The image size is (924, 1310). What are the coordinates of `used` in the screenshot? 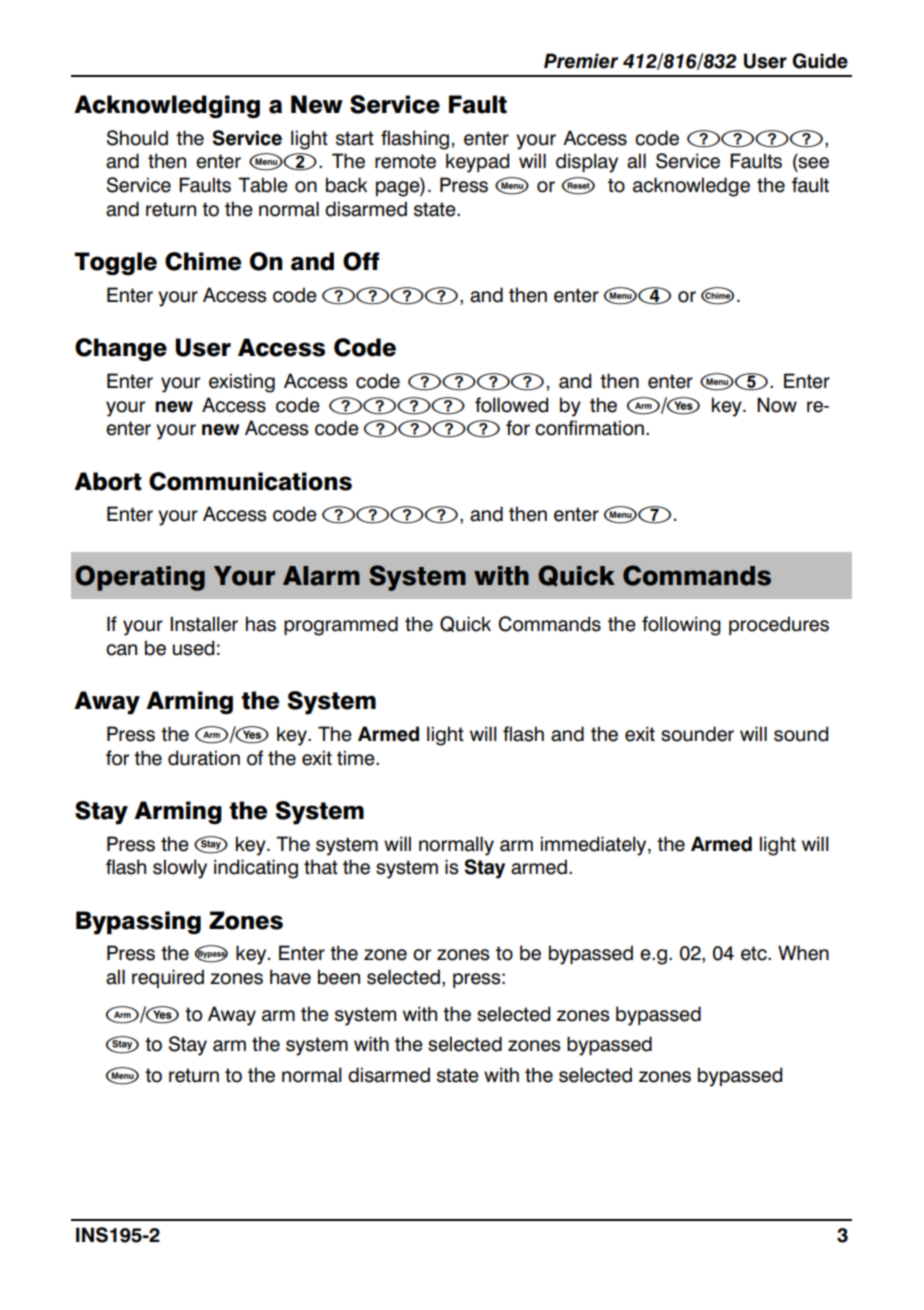 It's located at (193, 648).
